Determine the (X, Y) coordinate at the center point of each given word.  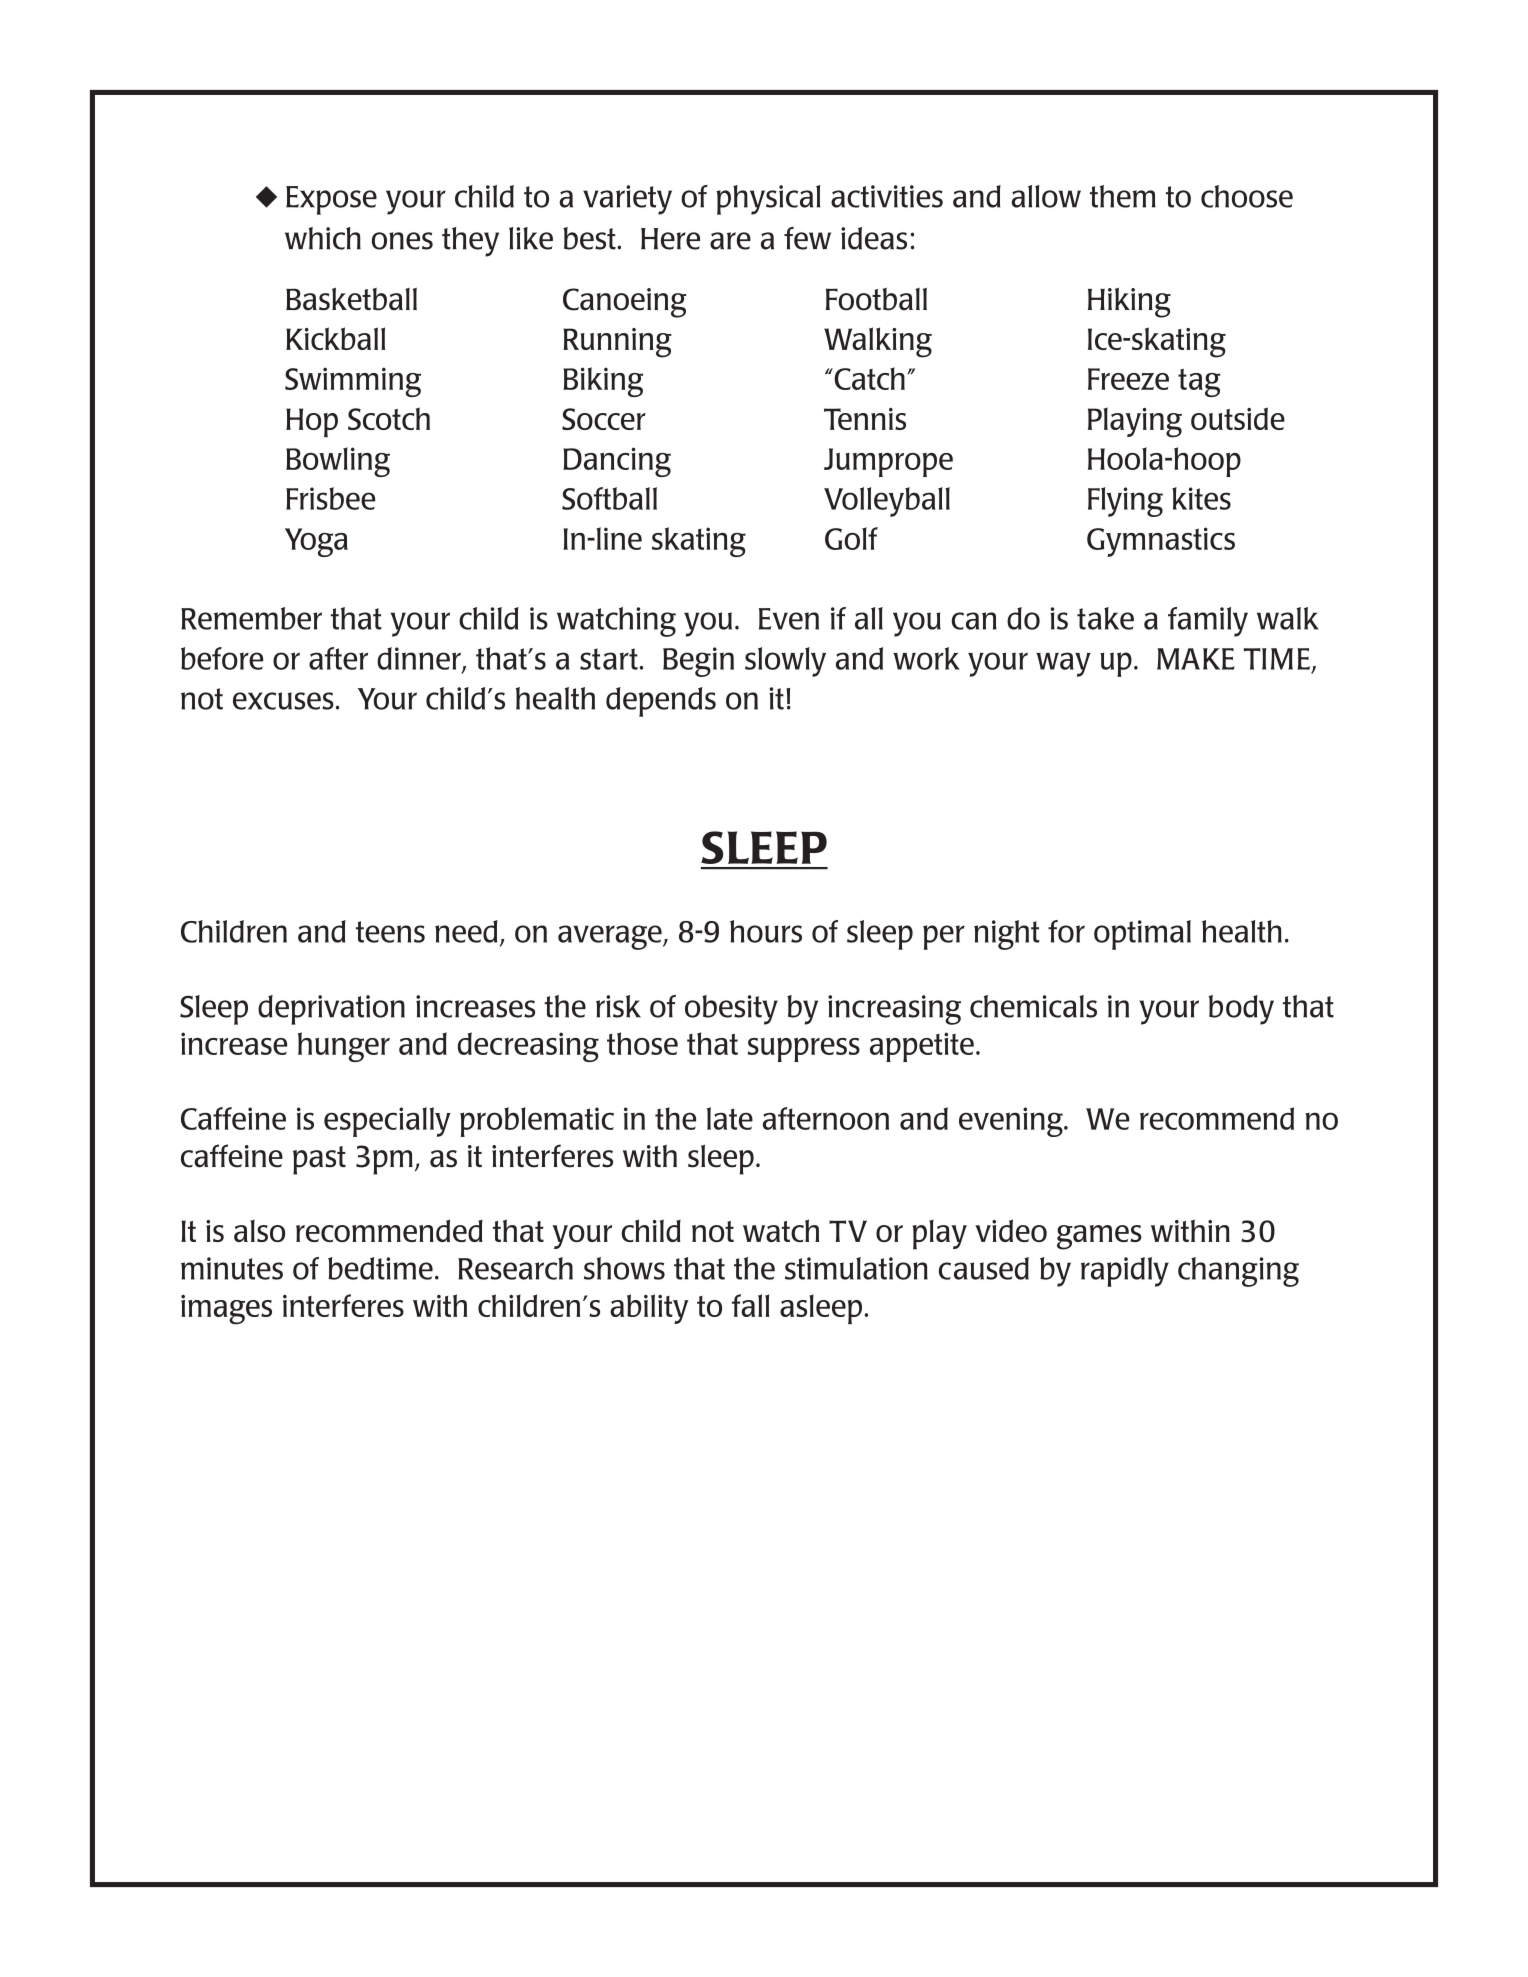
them (1123, 196)
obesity (731, 1010)
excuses (283, 701)
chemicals (1033, 1006)
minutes (232, 1268)
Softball (609, 498)
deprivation (331, 1010)
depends (661, 702)
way (1063, 664)
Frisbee (330, 498)
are (730, 241)
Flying (1125, 502)
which (323, 238)
